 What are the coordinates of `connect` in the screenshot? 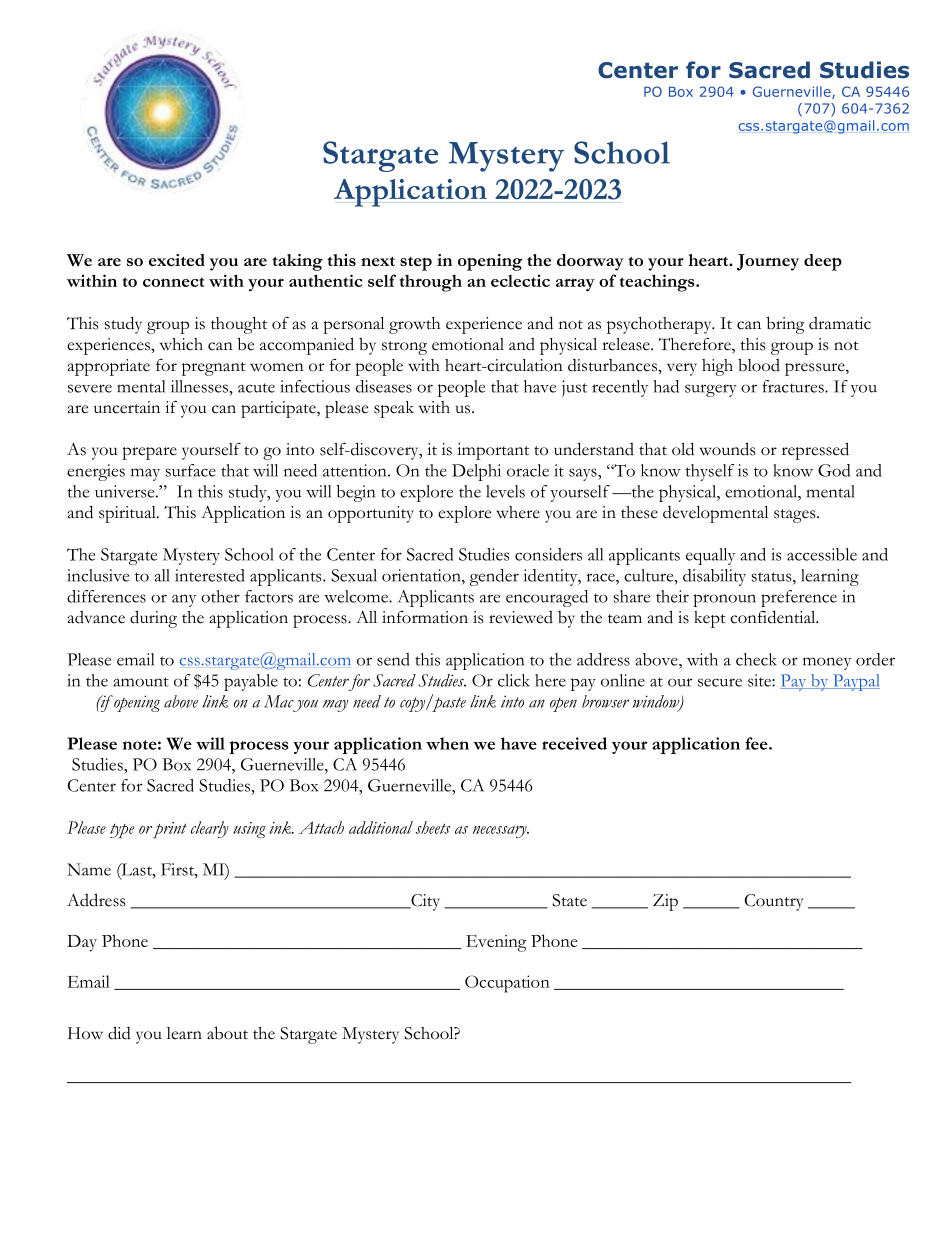 It's located at (173, 282).
